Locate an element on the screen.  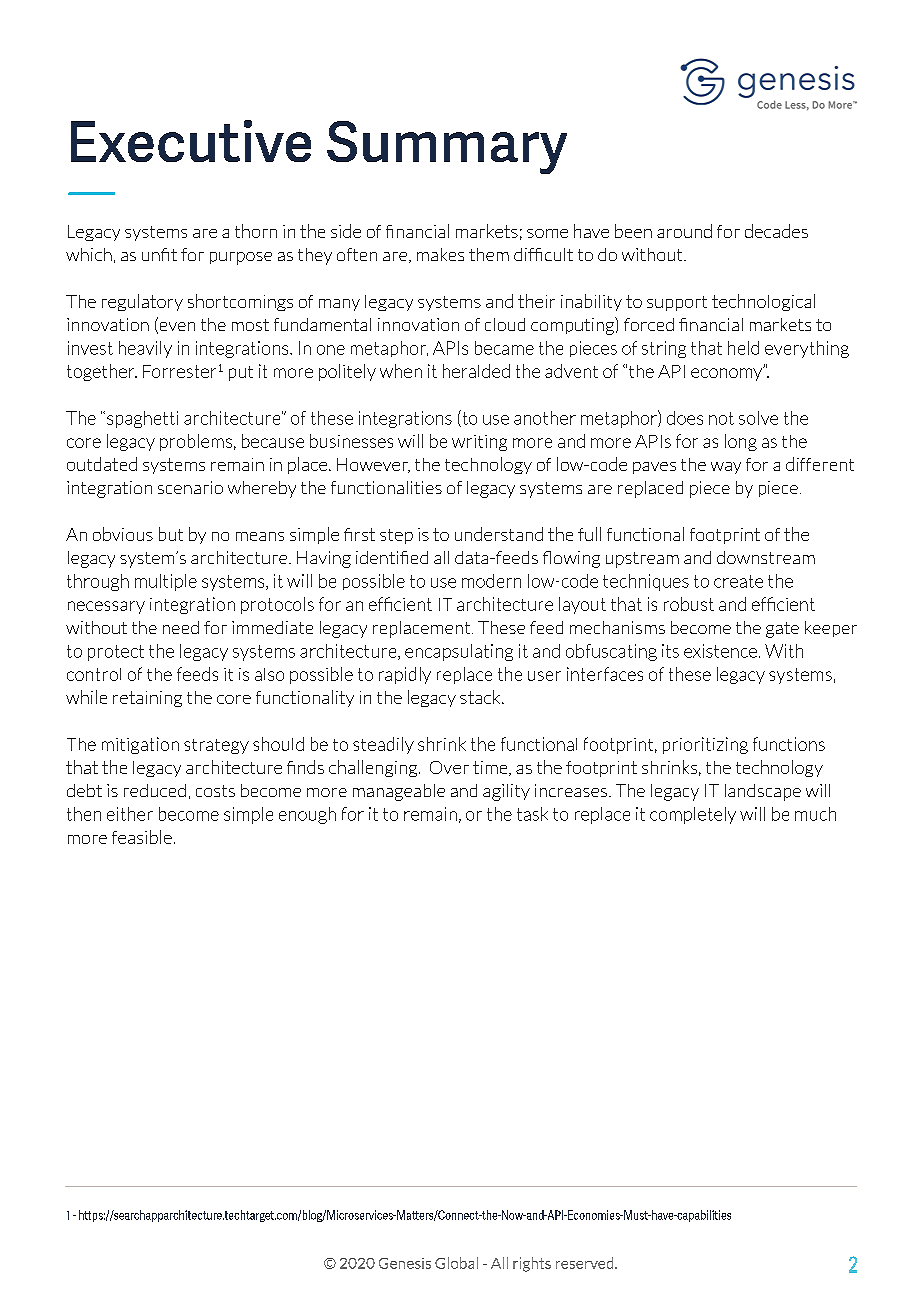
decades is located at coordinates (776, 231).
